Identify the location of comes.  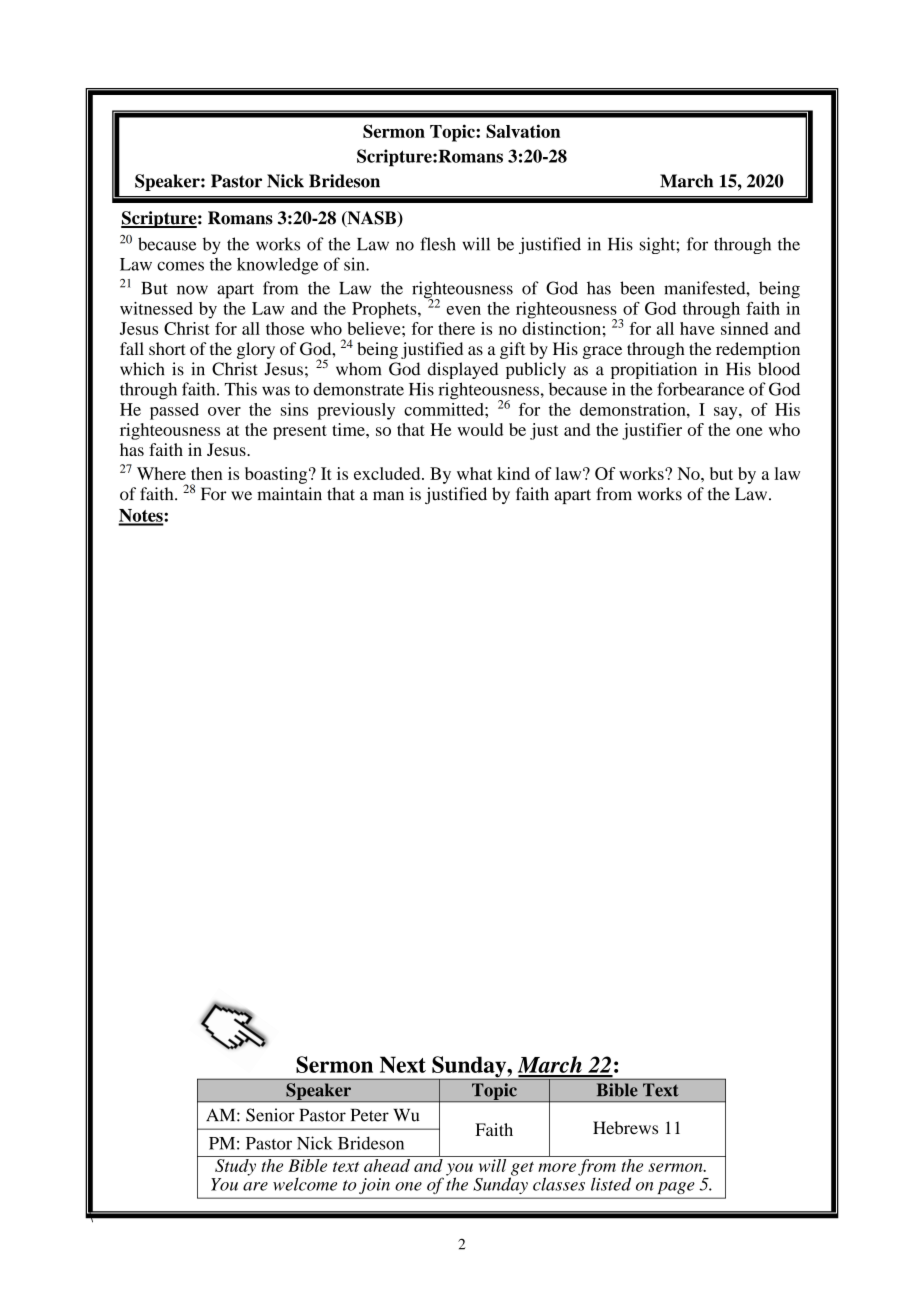
(180, 266).
